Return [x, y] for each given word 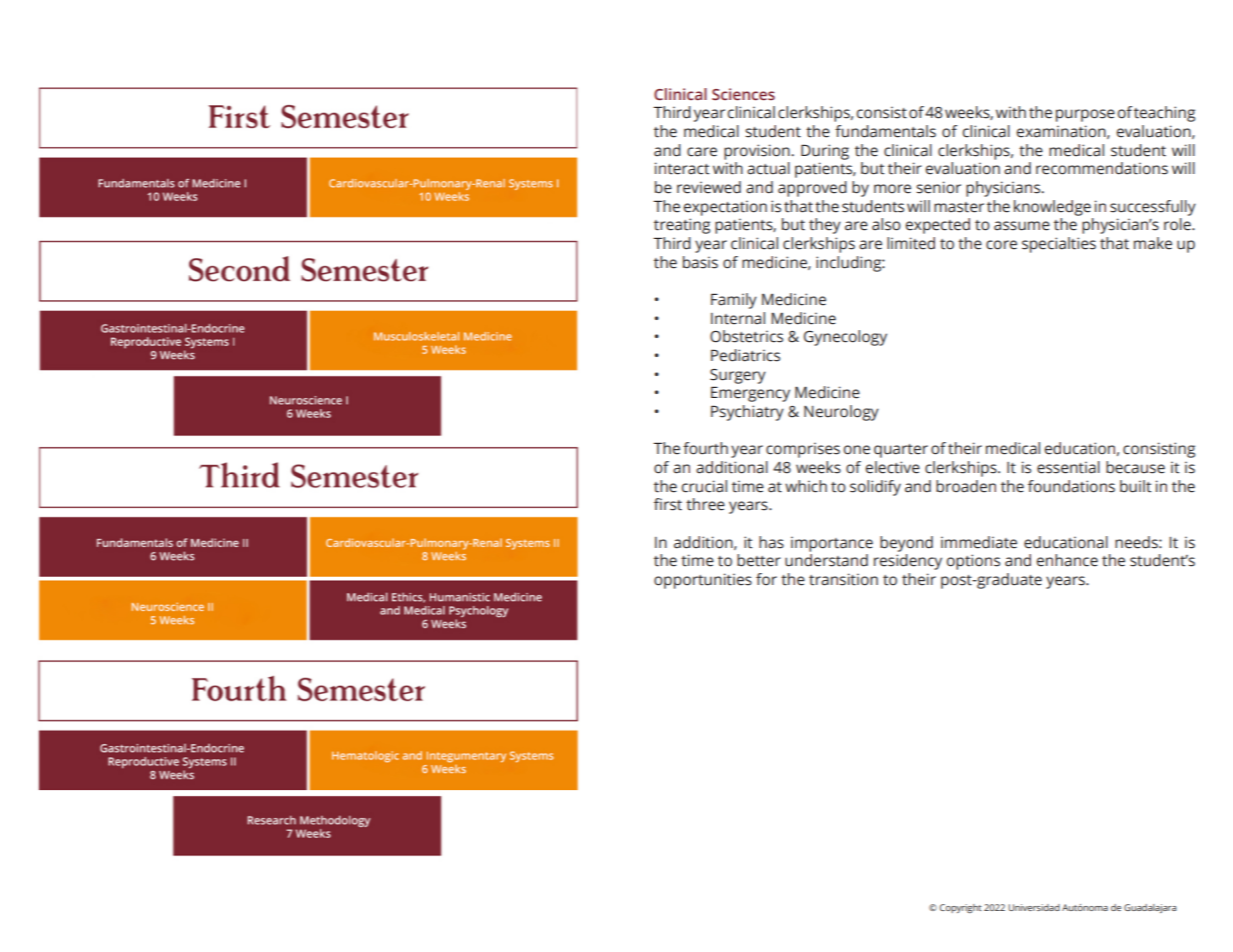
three [705, 504]
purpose [1085, 115]
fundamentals [885, 131]
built [1136, 486]
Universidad [1034, 907]
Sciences [743, 94]
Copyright [961, 908]
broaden [966, 486]
